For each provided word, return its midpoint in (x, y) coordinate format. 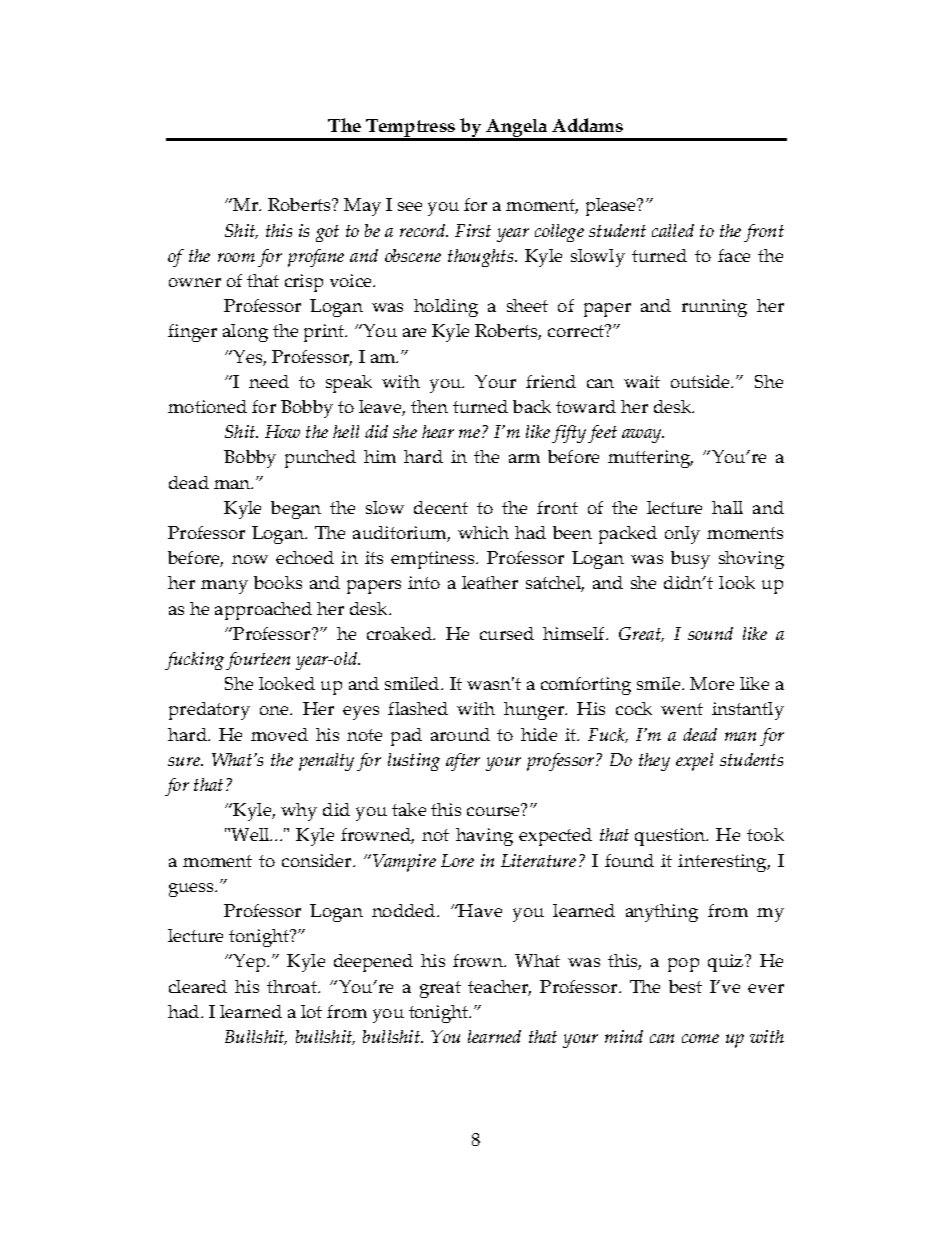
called (673, 230)
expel (694, 762)
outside (702, 381)
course (494, 810)
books (278, 582)
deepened (373, 963)
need (269, 381)
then (429, 406)
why (299, 812)
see (410, 206)
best (685, 986)
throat (293, 986)
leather (490, 582)
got (327, 233)
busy (690, 560)
